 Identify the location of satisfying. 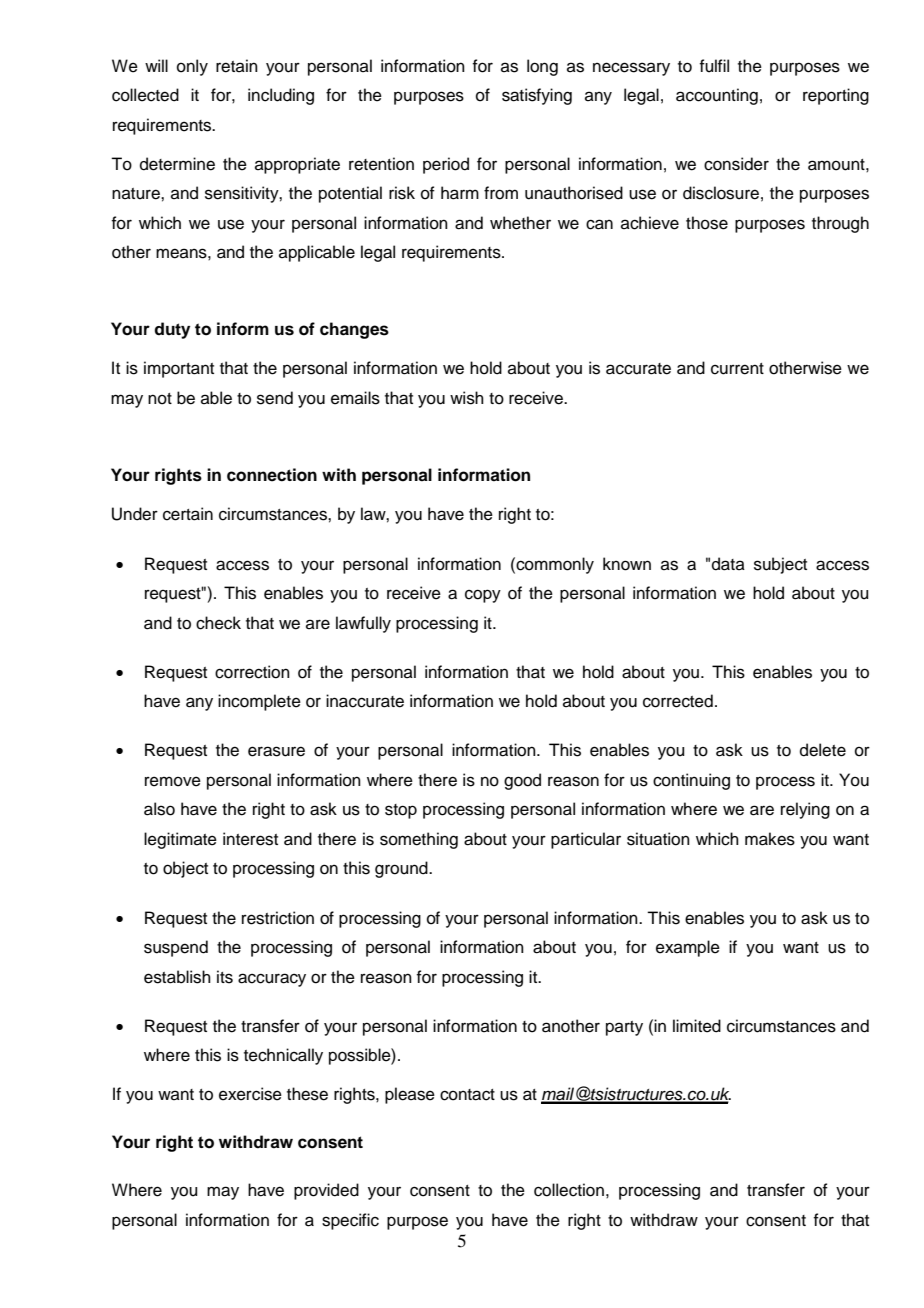
(537, 96).
